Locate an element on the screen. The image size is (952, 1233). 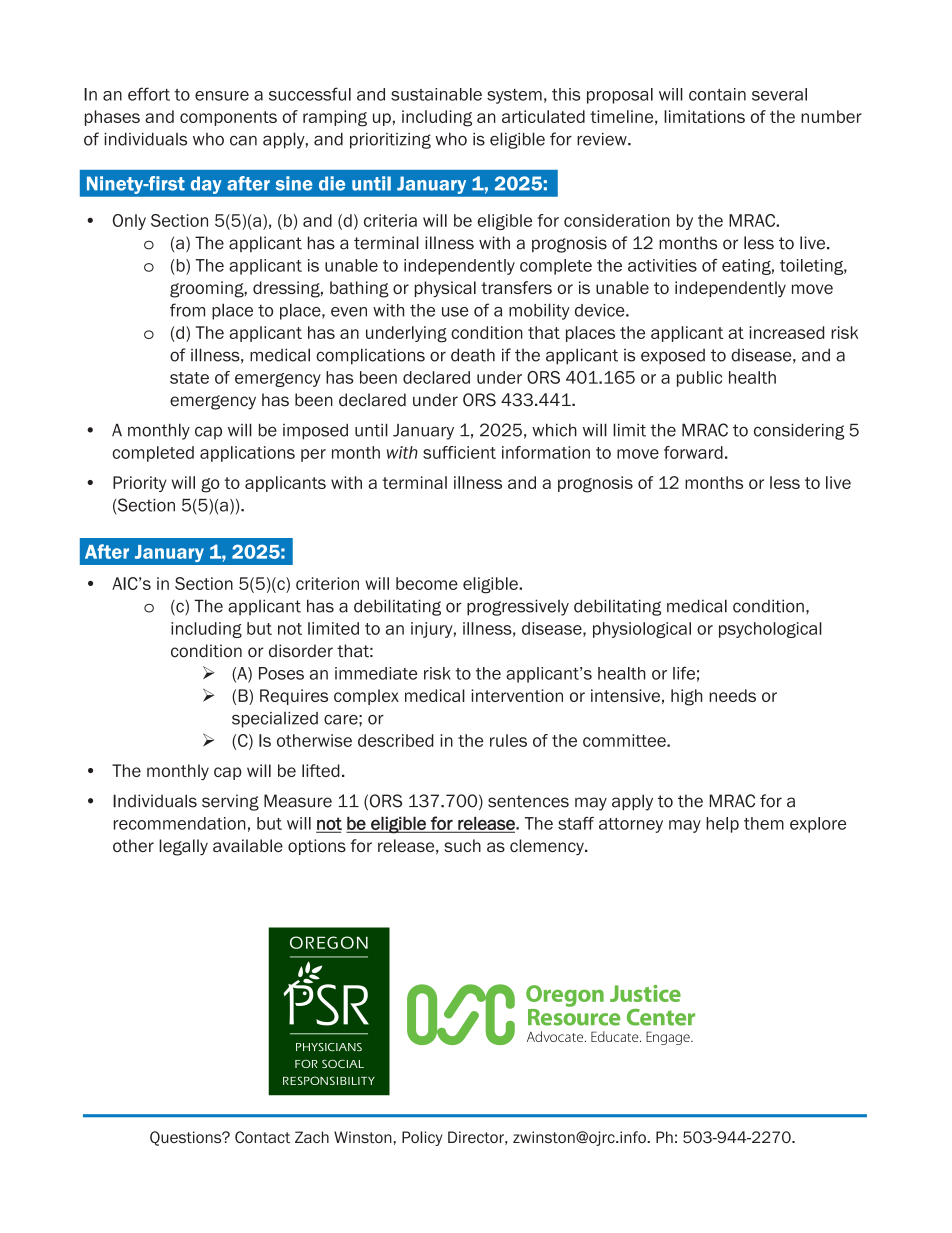
serving is located at coordinates (230, 802).
